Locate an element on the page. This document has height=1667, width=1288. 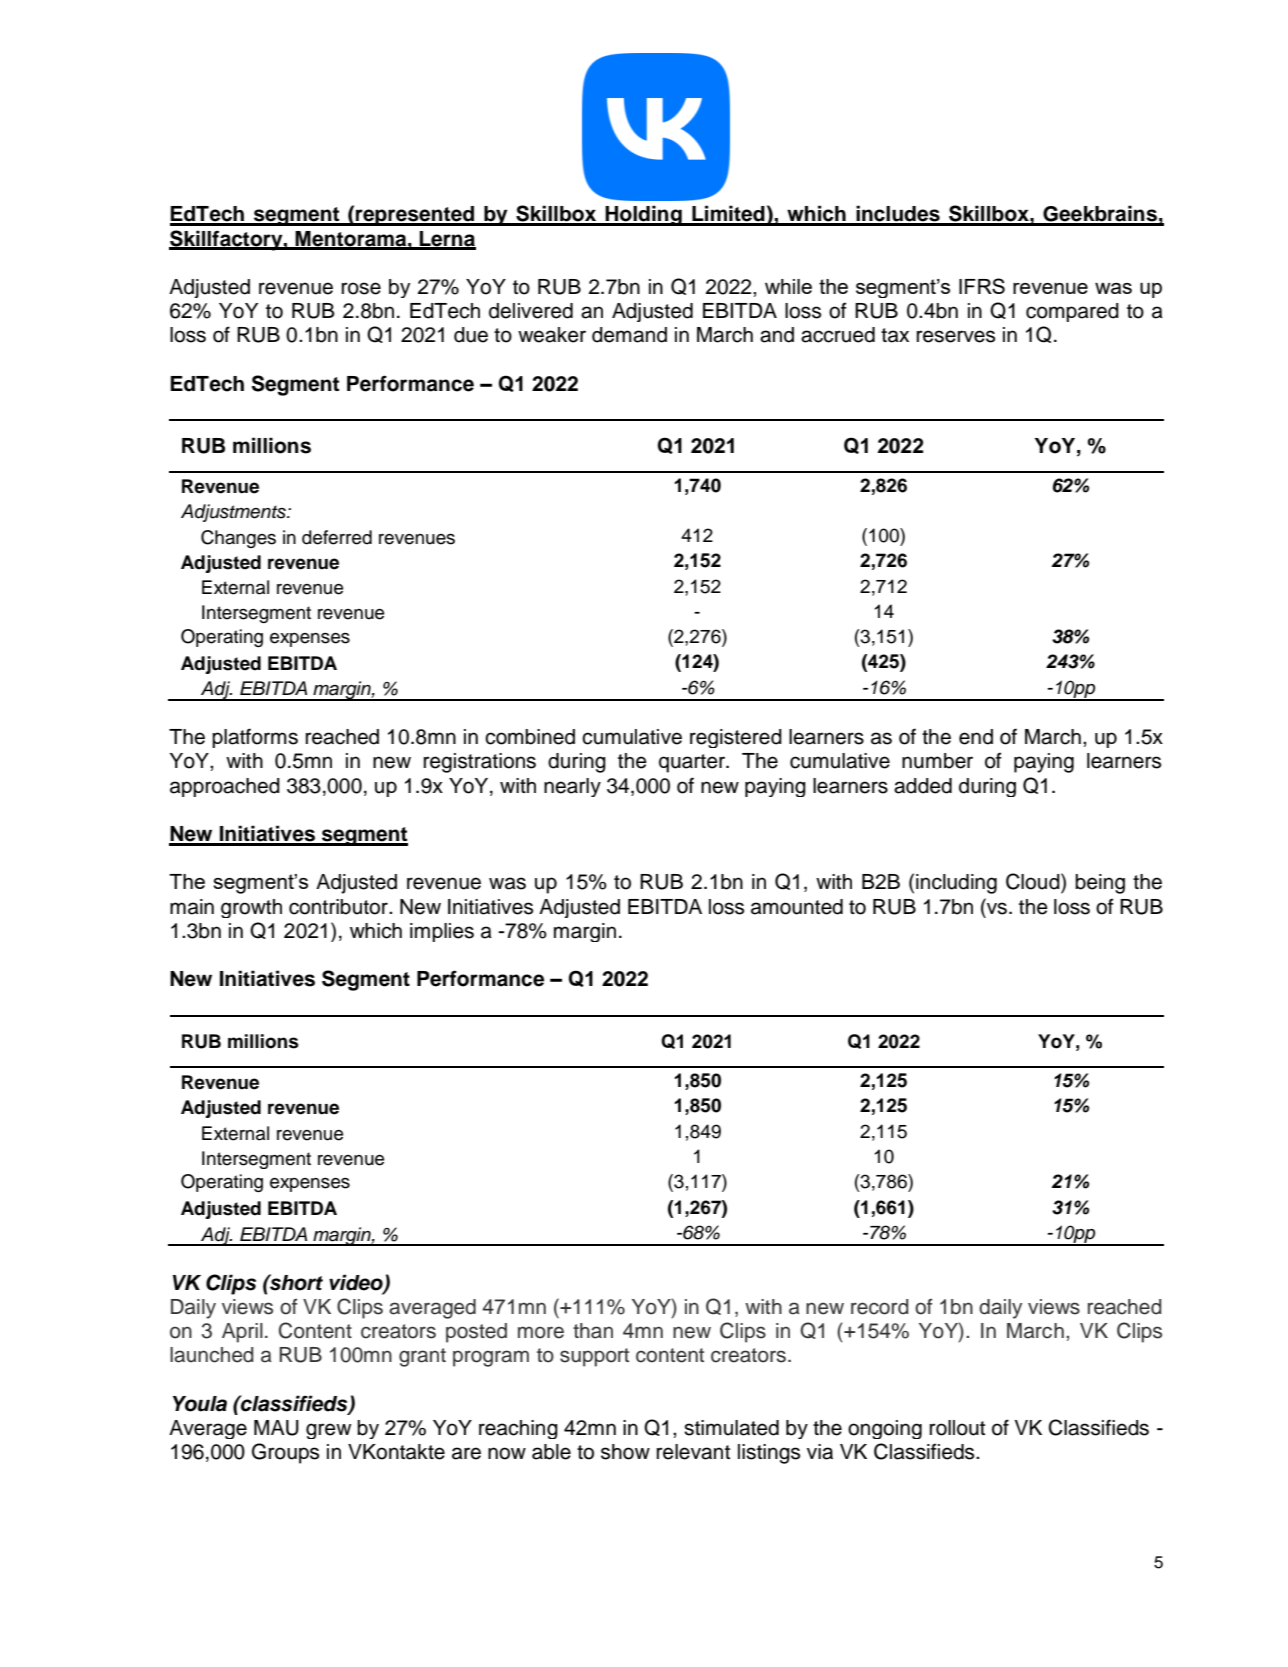
contributor is located at coordinates (339, 907).
